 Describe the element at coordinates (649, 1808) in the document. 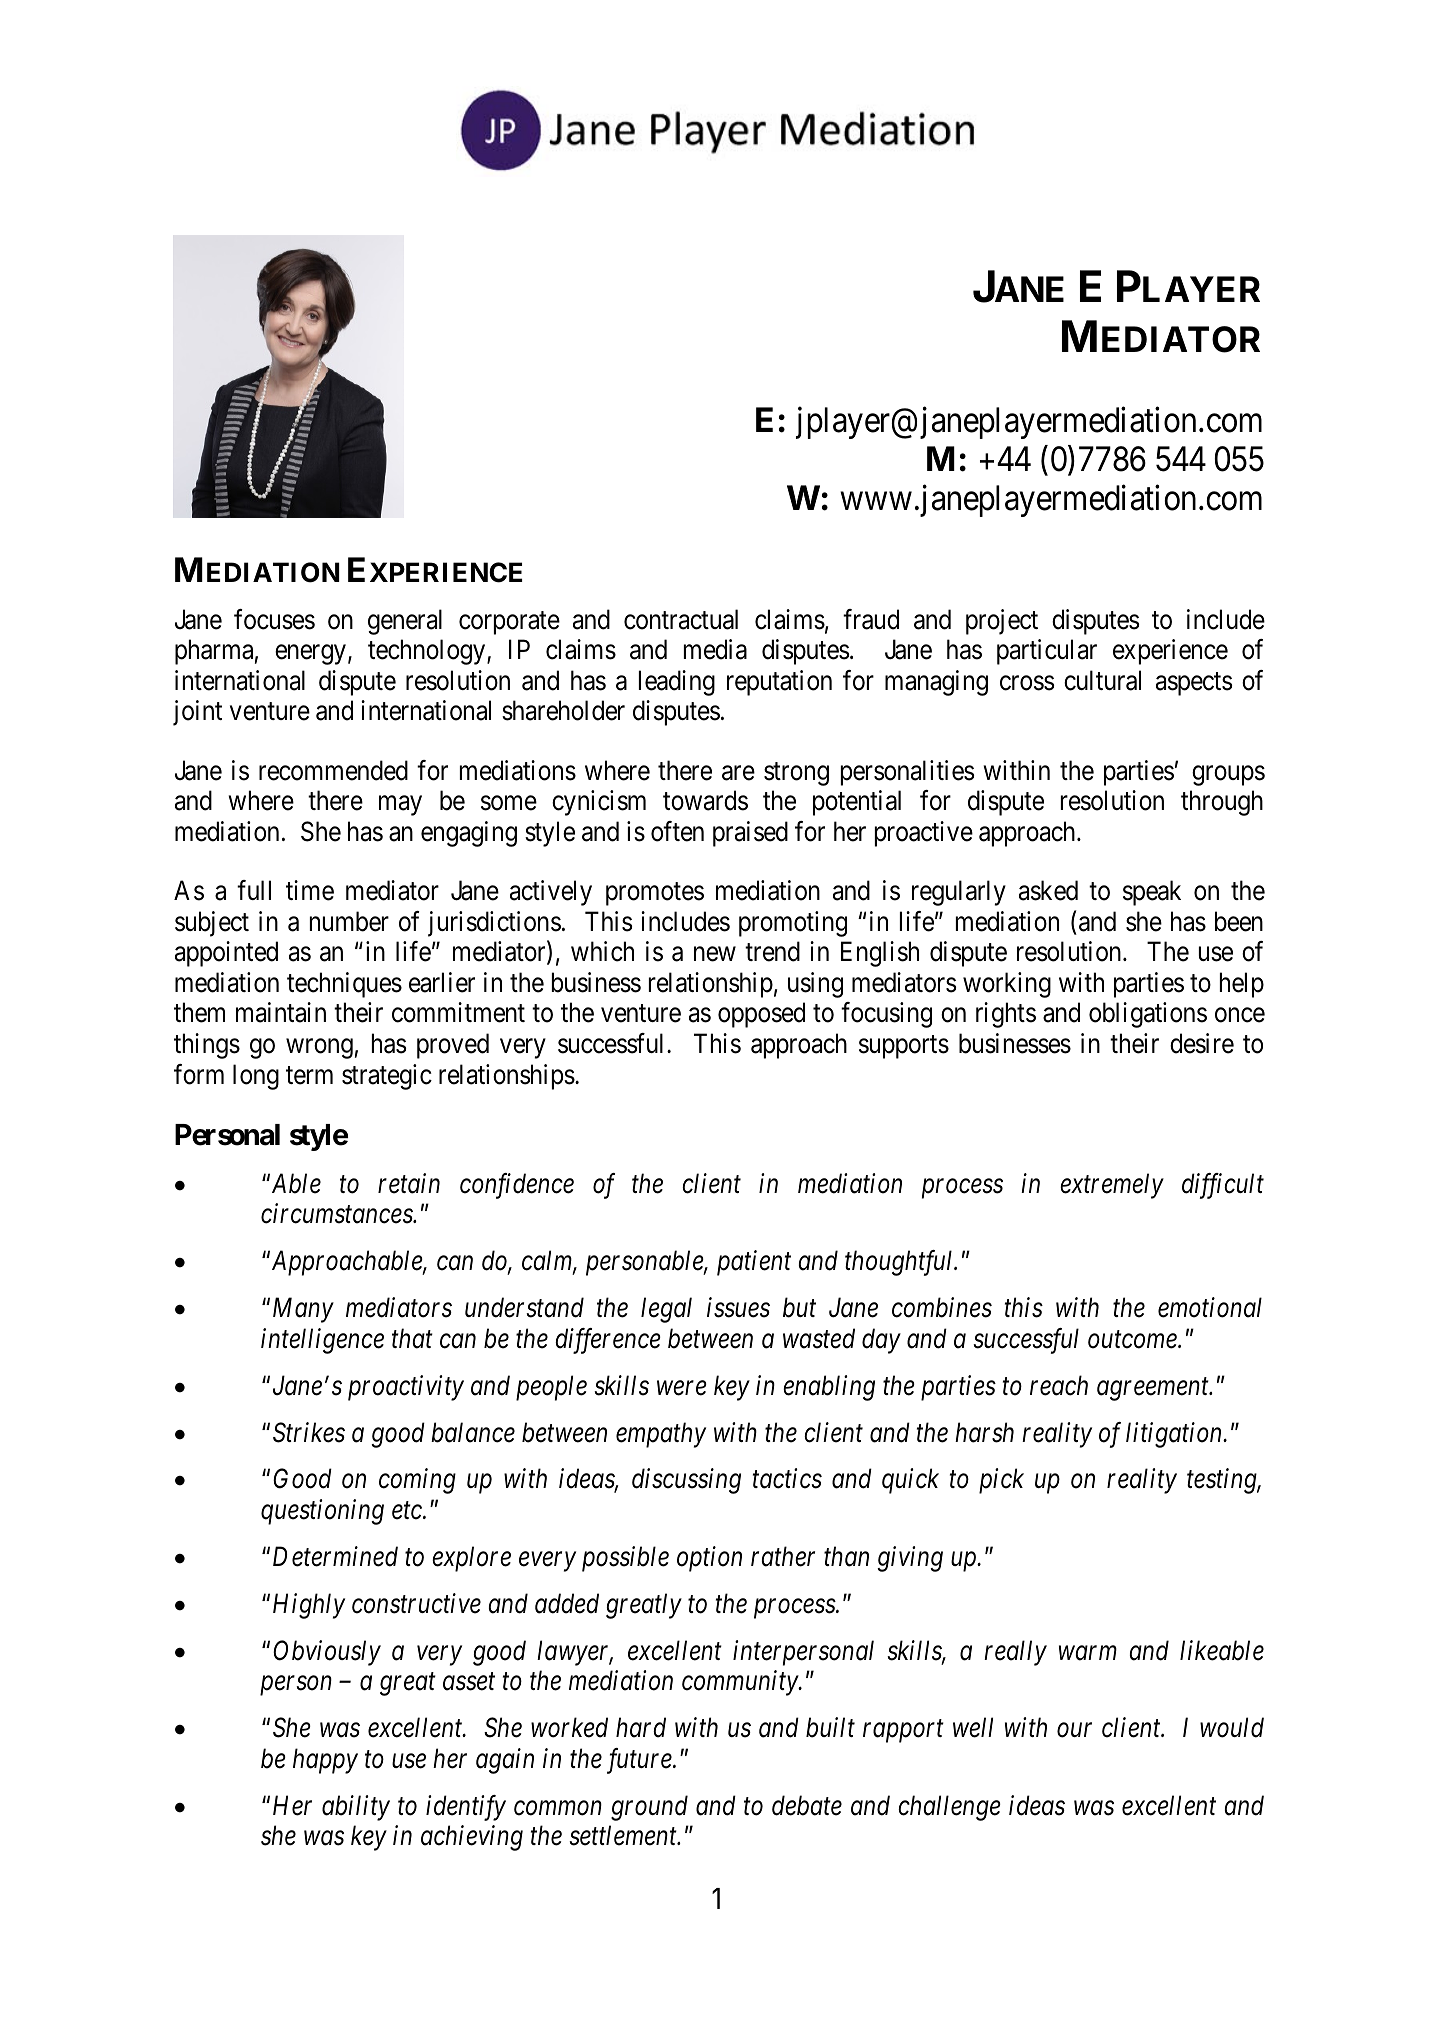

I see `ground` at that location.
